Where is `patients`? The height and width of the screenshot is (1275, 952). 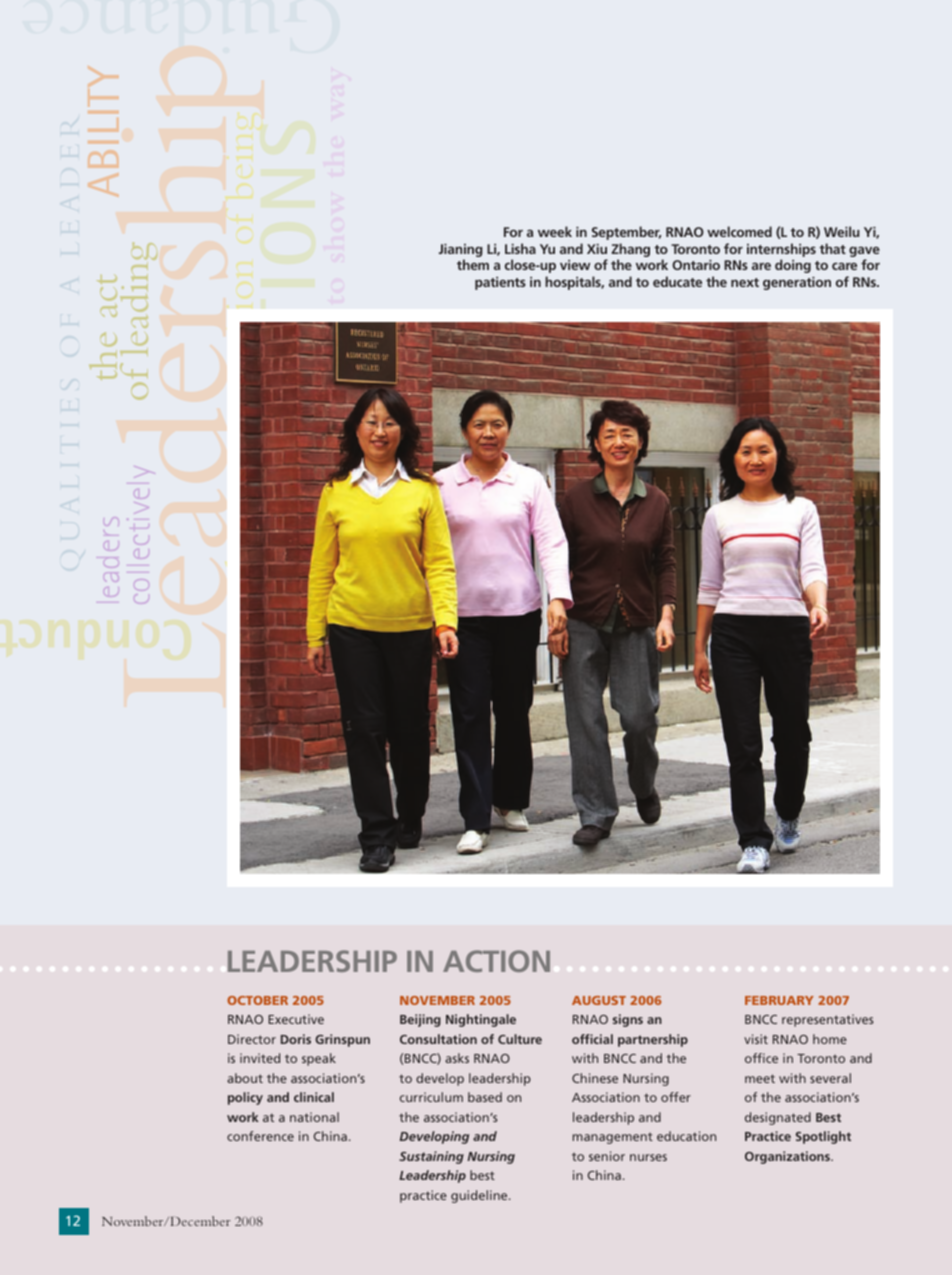
patients is located at coordinates (500, 283).
